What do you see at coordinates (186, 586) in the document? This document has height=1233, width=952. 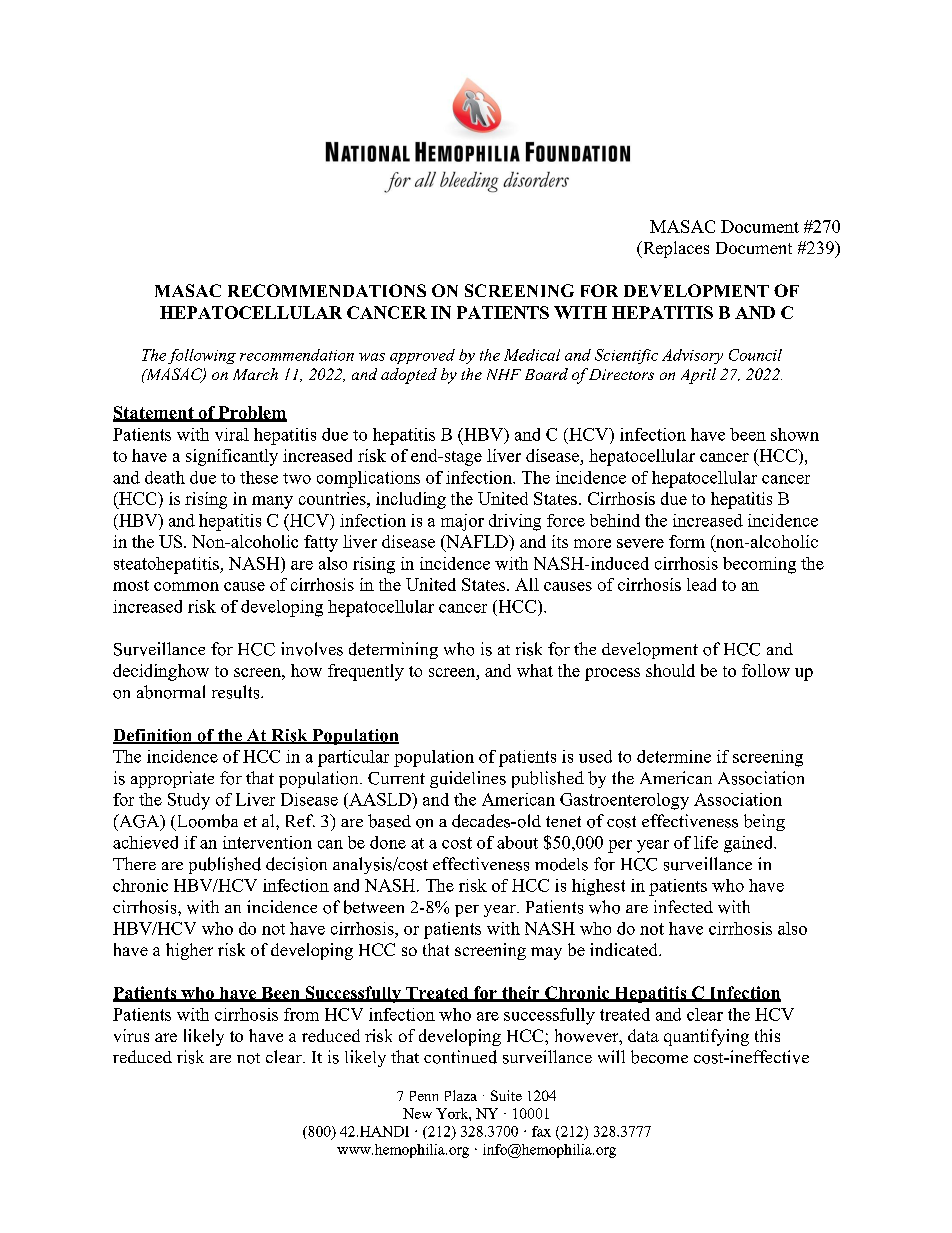 I see `common` at bounding box center [186, 586].
